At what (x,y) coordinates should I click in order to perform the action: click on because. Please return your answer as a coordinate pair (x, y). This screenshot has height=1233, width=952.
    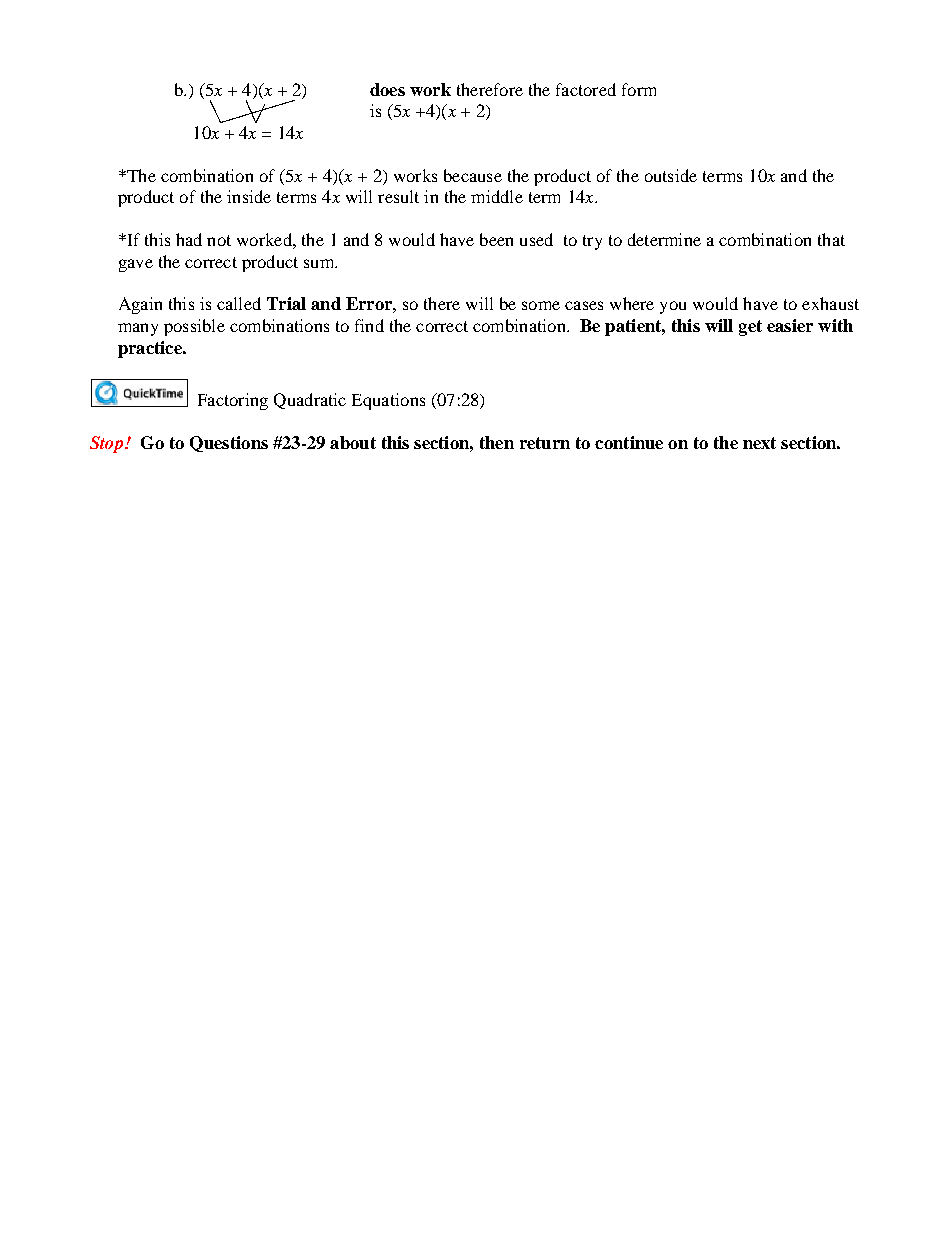
    Looking at the image, I should click on (473, 175).
